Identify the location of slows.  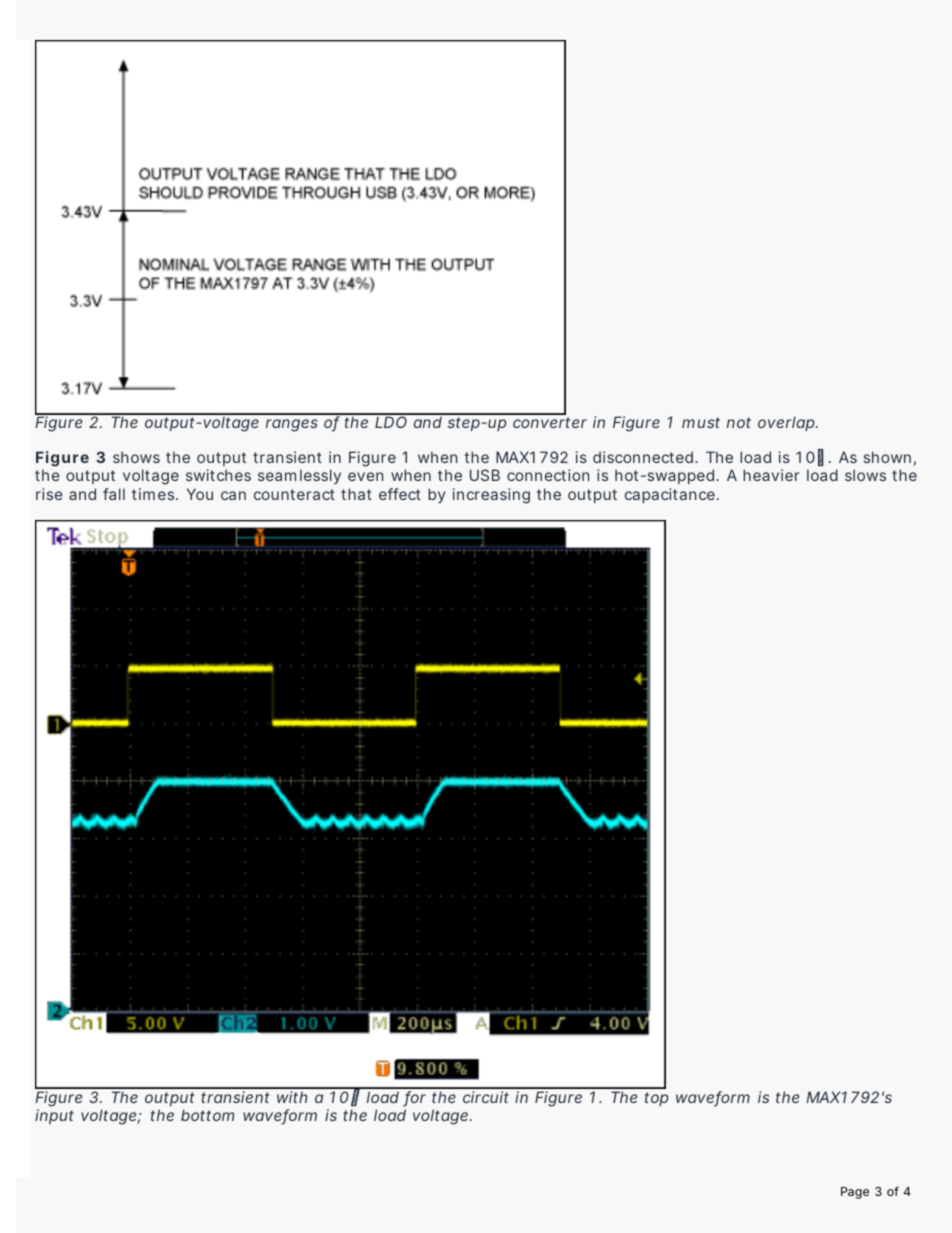
(865, 475).
